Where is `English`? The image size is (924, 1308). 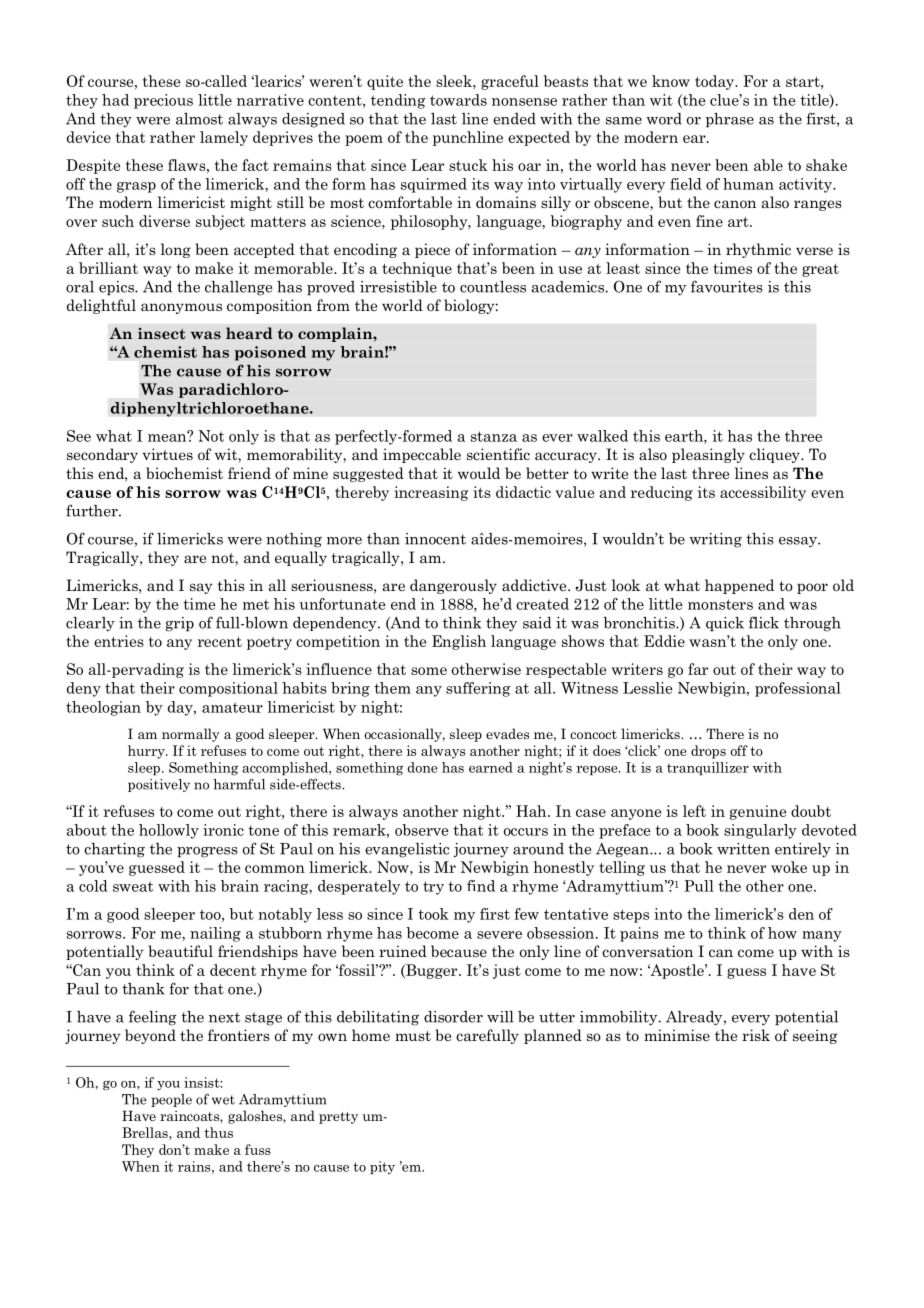 English is located at coordinates (459, 642).
